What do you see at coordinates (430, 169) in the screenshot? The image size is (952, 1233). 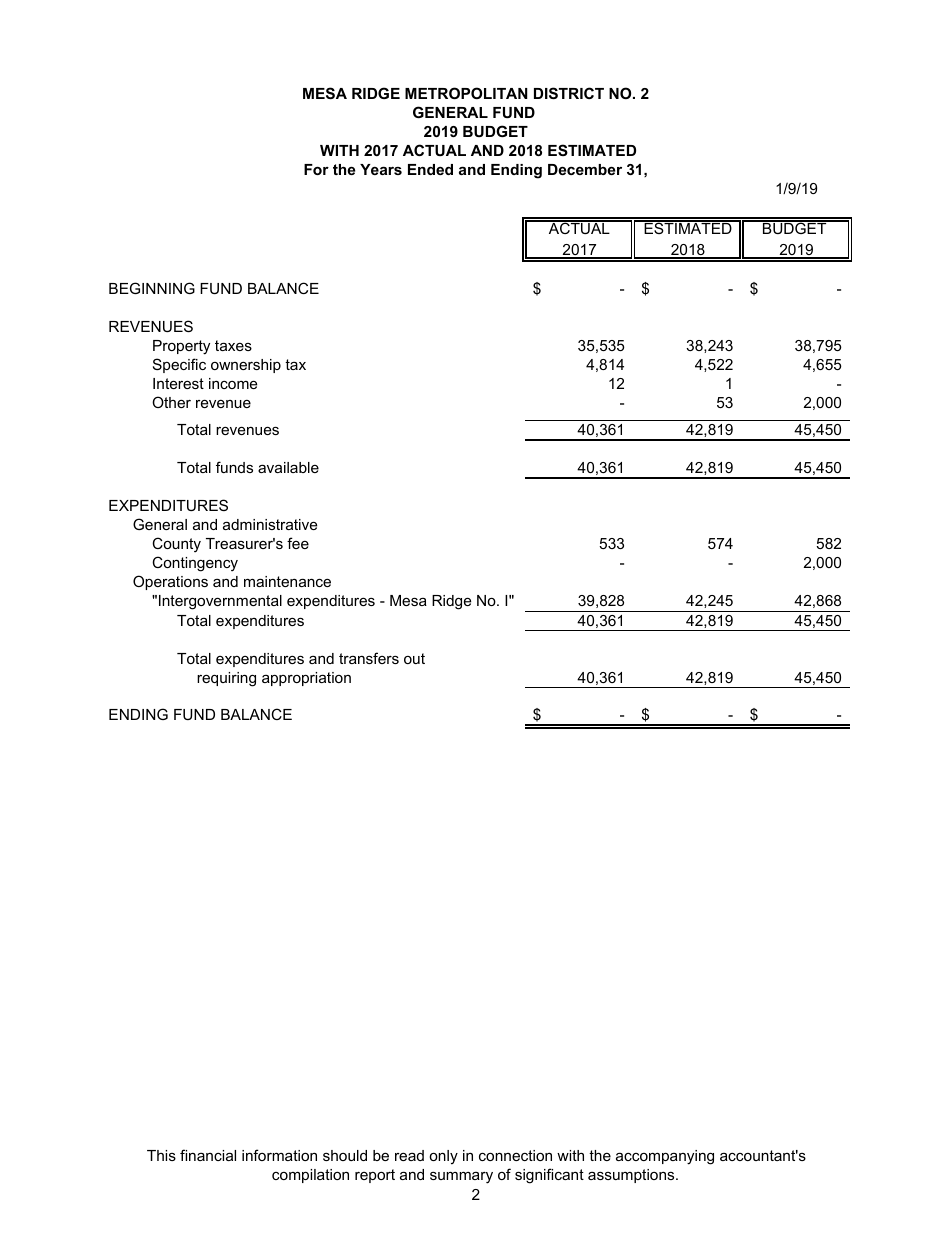 I see `Ended` at bounding box center [430, 169].
